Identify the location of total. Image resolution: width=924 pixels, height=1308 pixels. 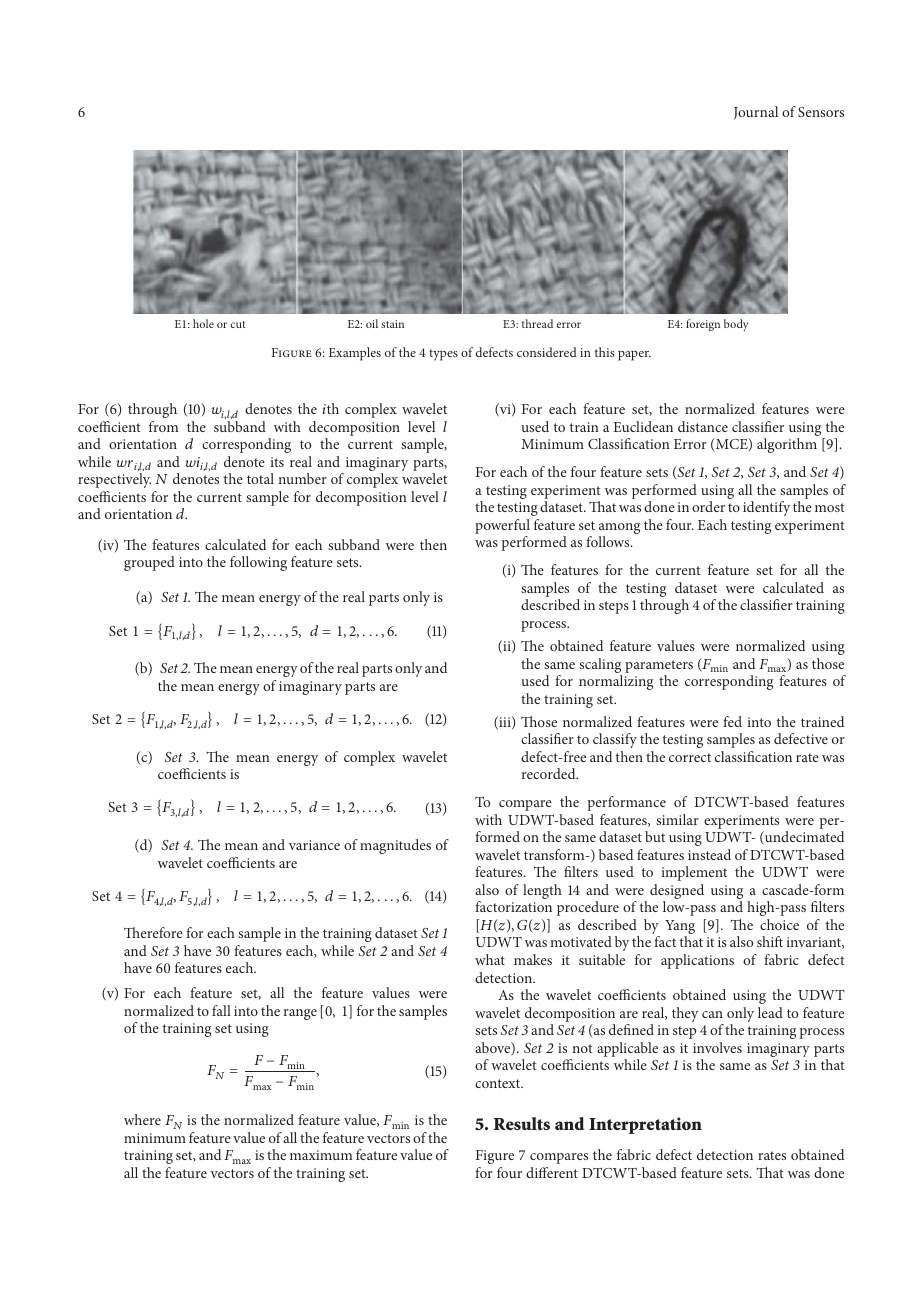
(260, 478).
